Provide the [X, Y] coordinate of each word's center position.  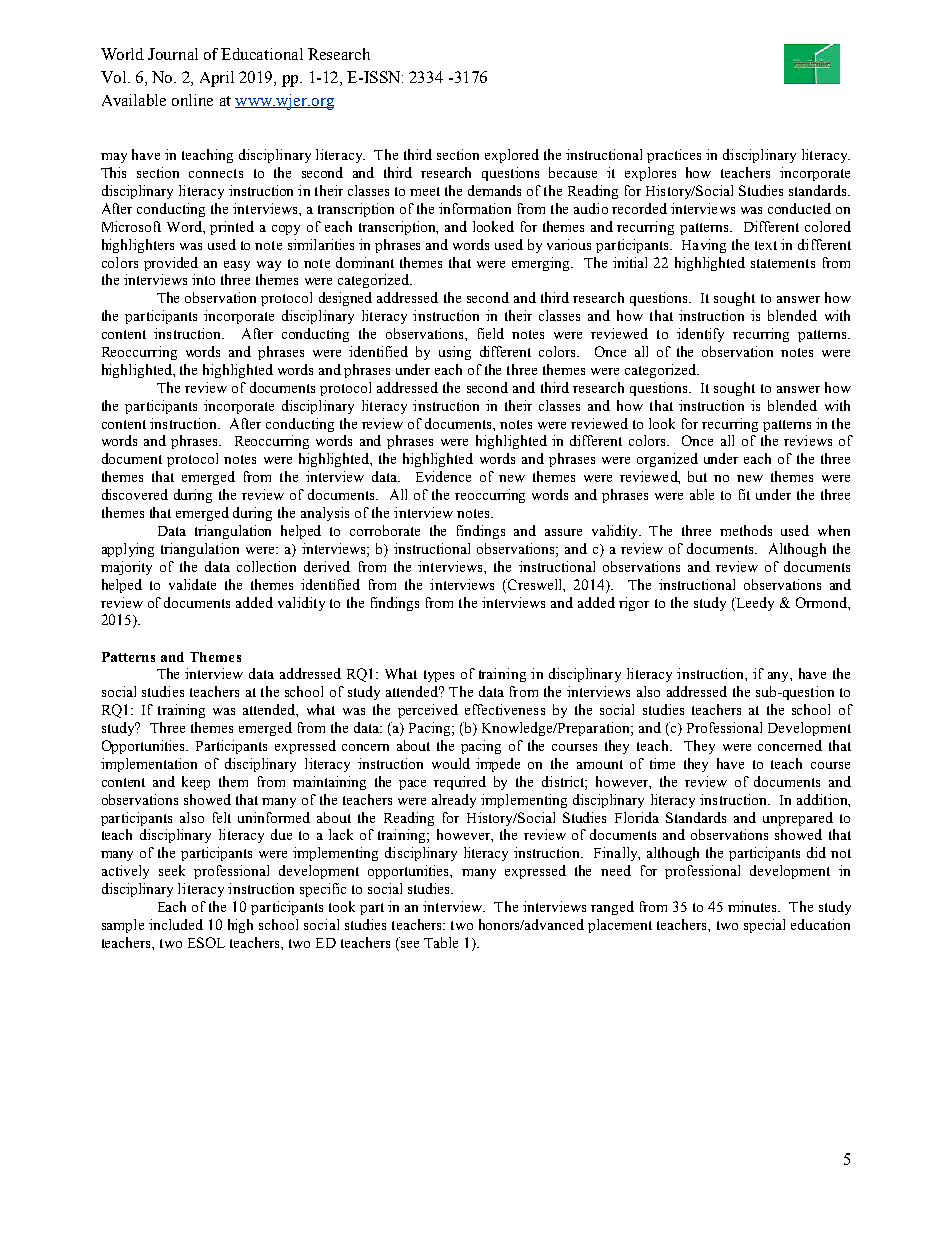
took [342, 906]
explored [512, 156]
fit [744, 494]
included [176, 924]
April [217, 79]
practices [674, 156]
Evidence [443, 476]
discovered [135, 494]
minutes [753, 906]
